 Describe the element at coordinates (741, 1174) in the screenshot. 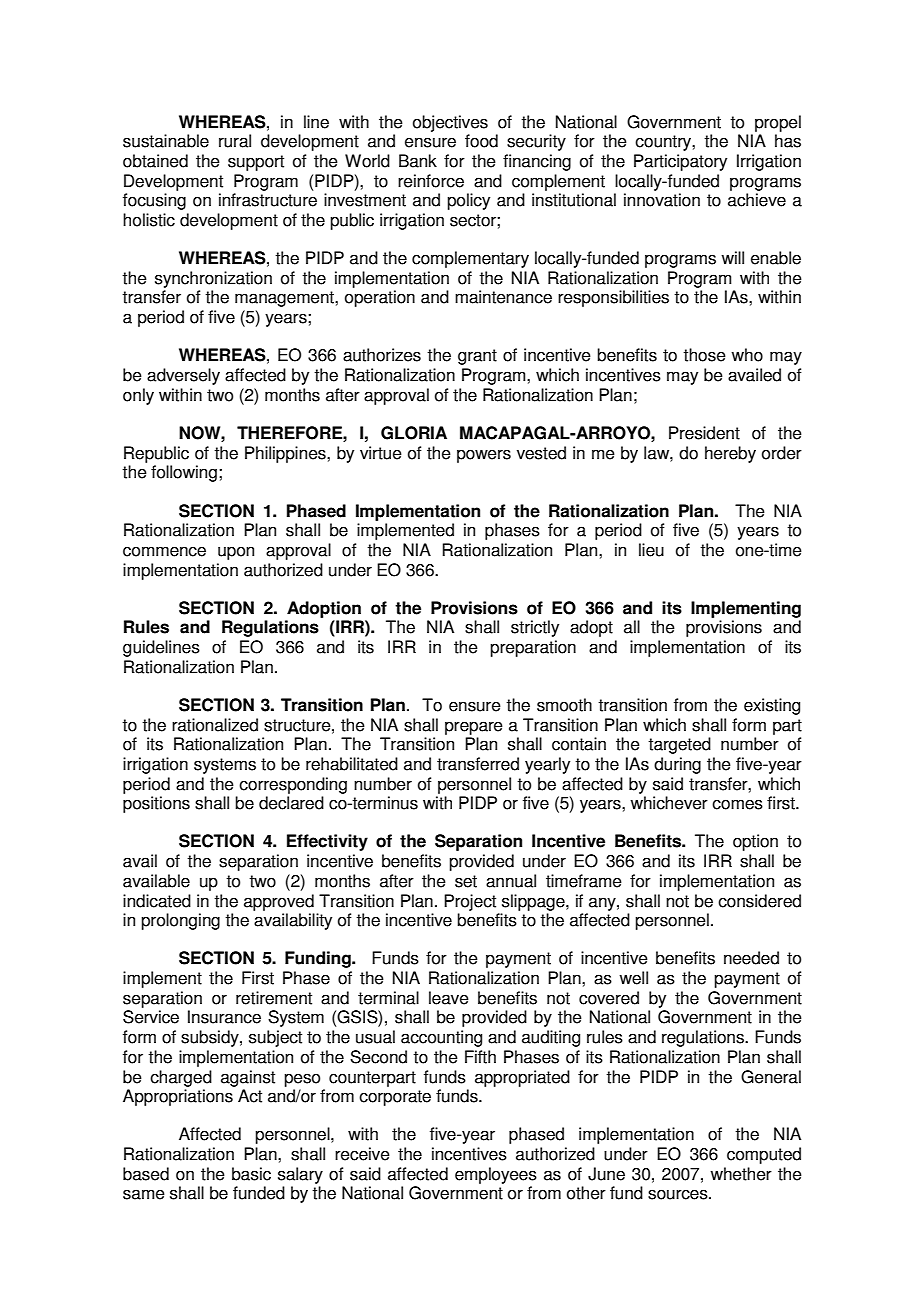

I see `whether` at that location.
